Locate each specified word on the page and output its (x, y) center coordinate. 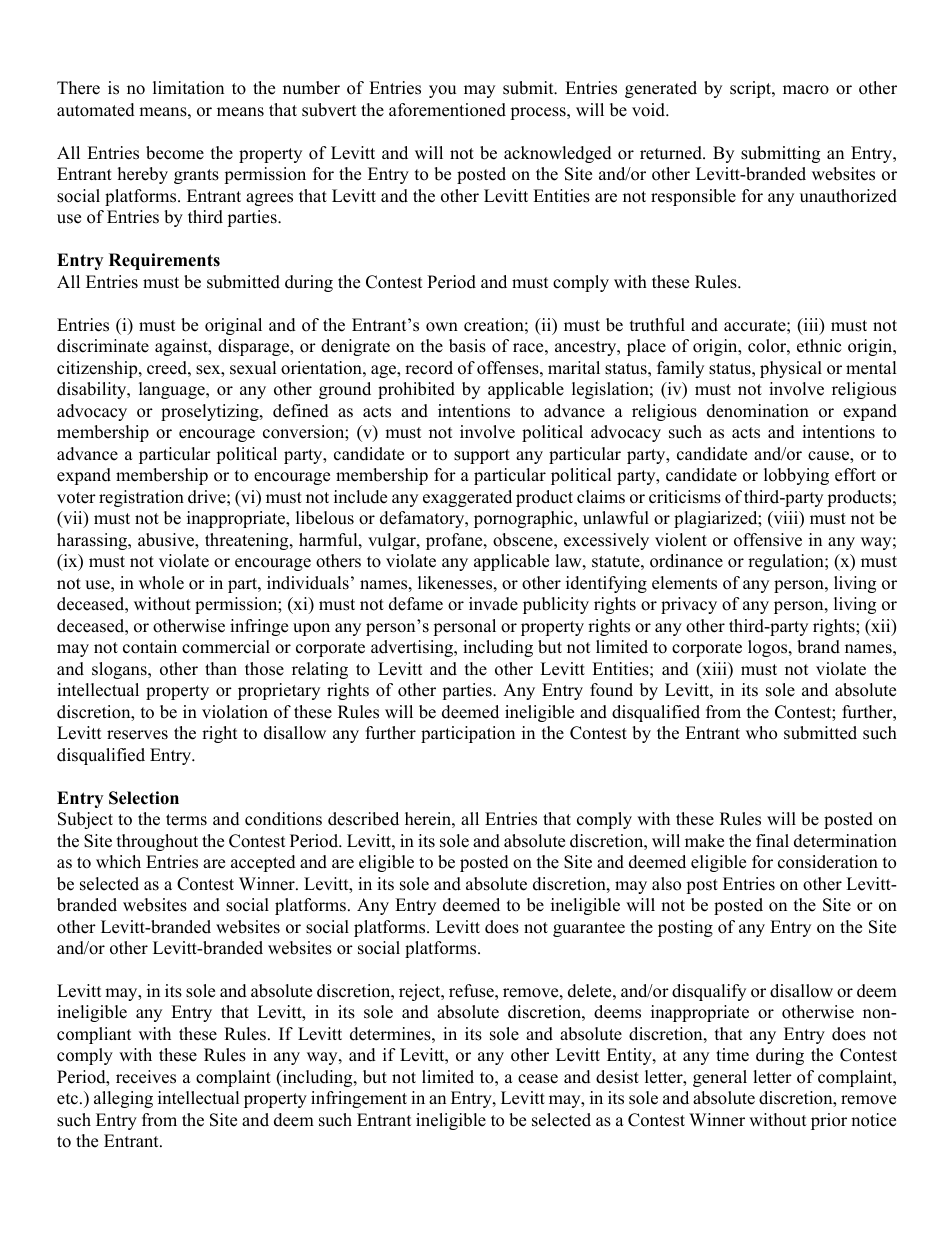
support (482, 456)
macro (806, 90)
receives (146, 1077)
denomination (758, 411)
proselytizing (211, 412)
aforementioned (447, 110)
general (720, 1078)
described (363, 819)
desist (617, 1077)
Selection (144, 798)
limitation (188, 88)
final (772, 840)
